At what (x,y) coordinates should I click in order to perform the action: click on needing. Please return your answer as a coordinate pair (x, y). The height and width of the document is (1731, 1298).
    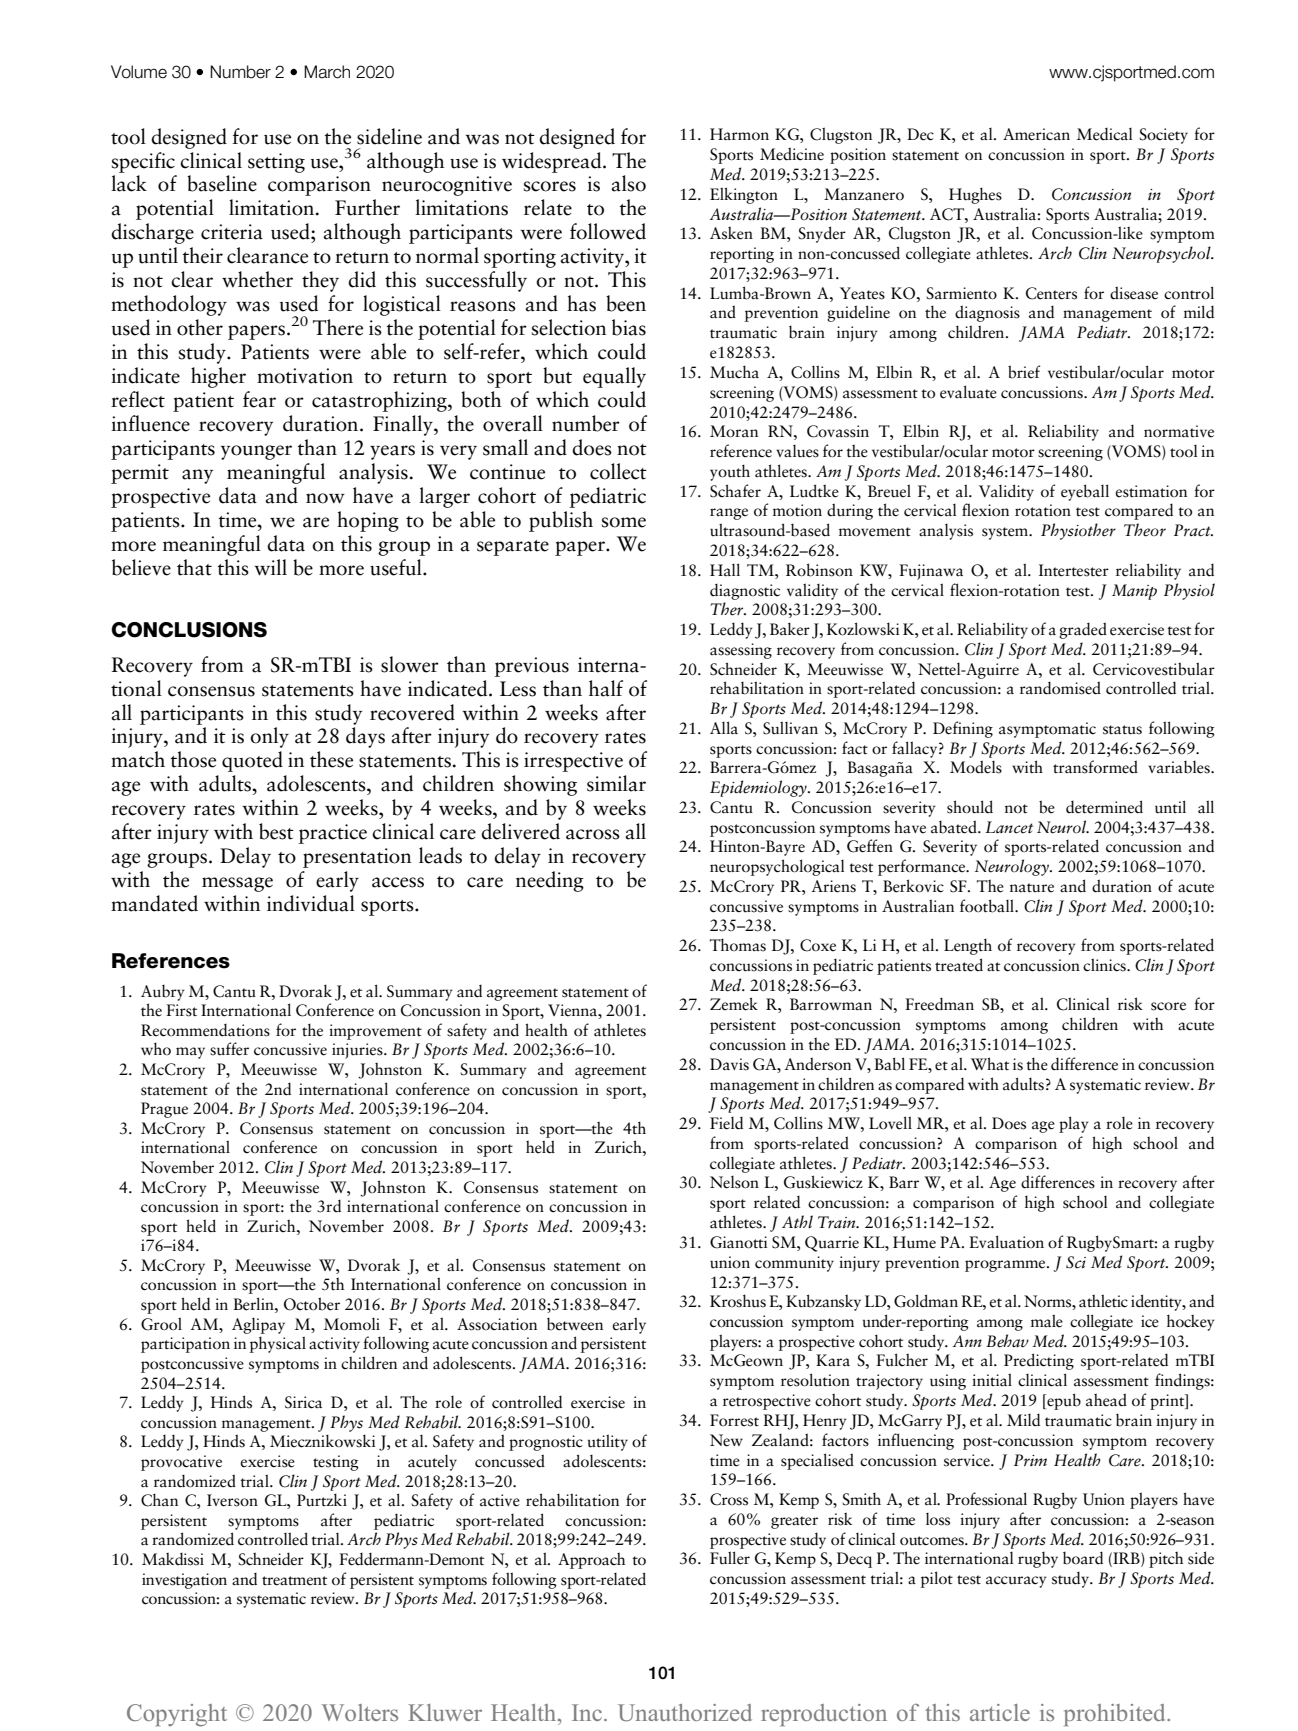
    Looking at the image, I should click on (550, 881).
